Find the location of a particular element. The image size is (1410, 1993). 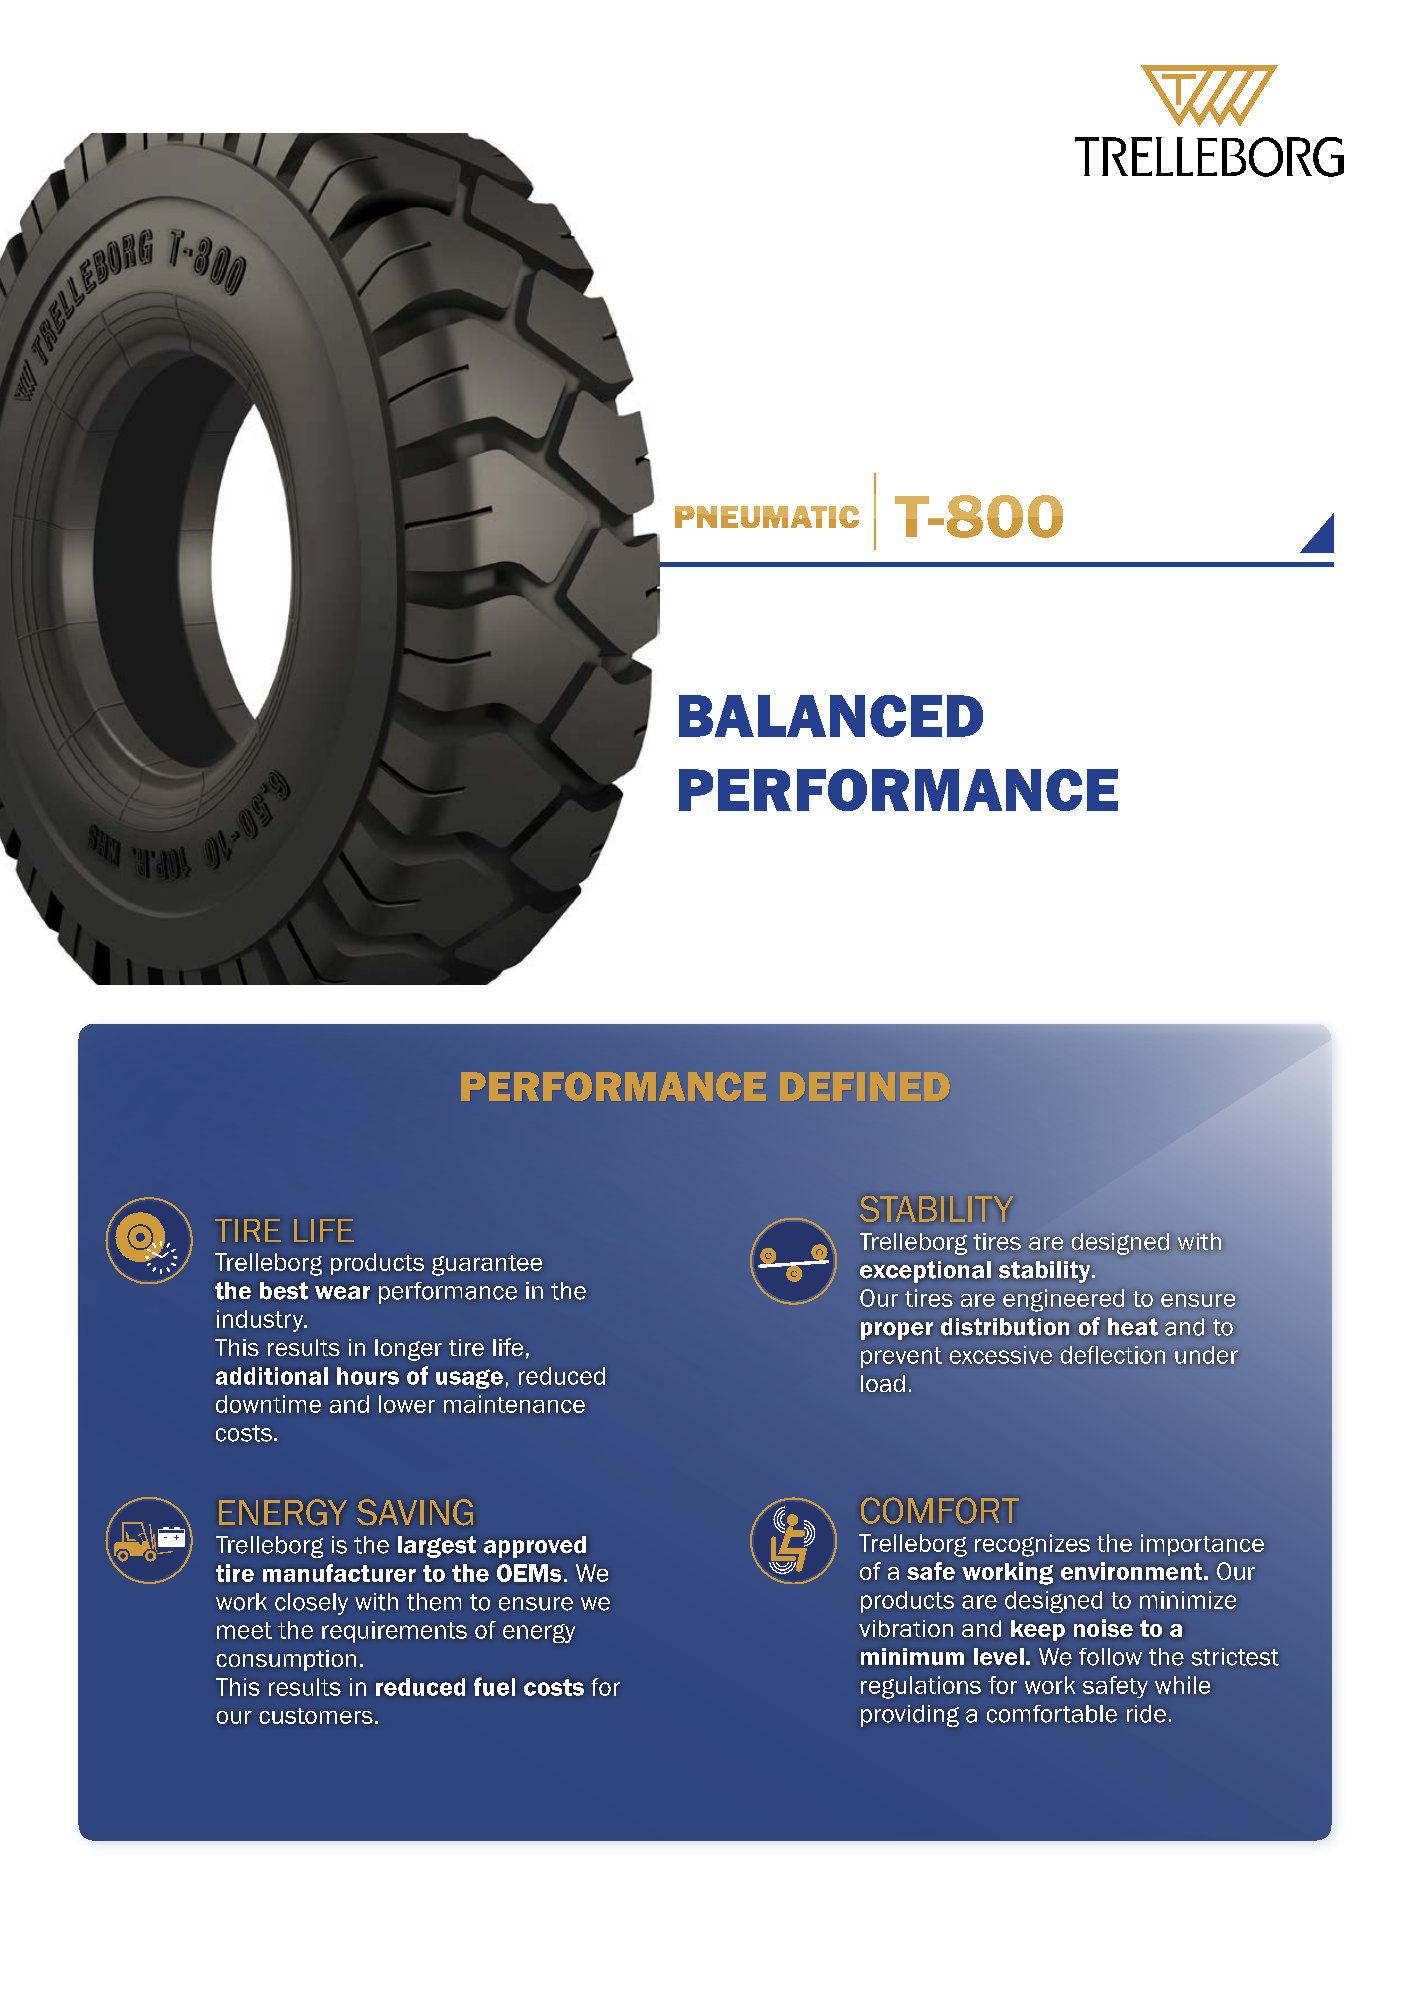

customers is located at coordinates (316, 1716).
